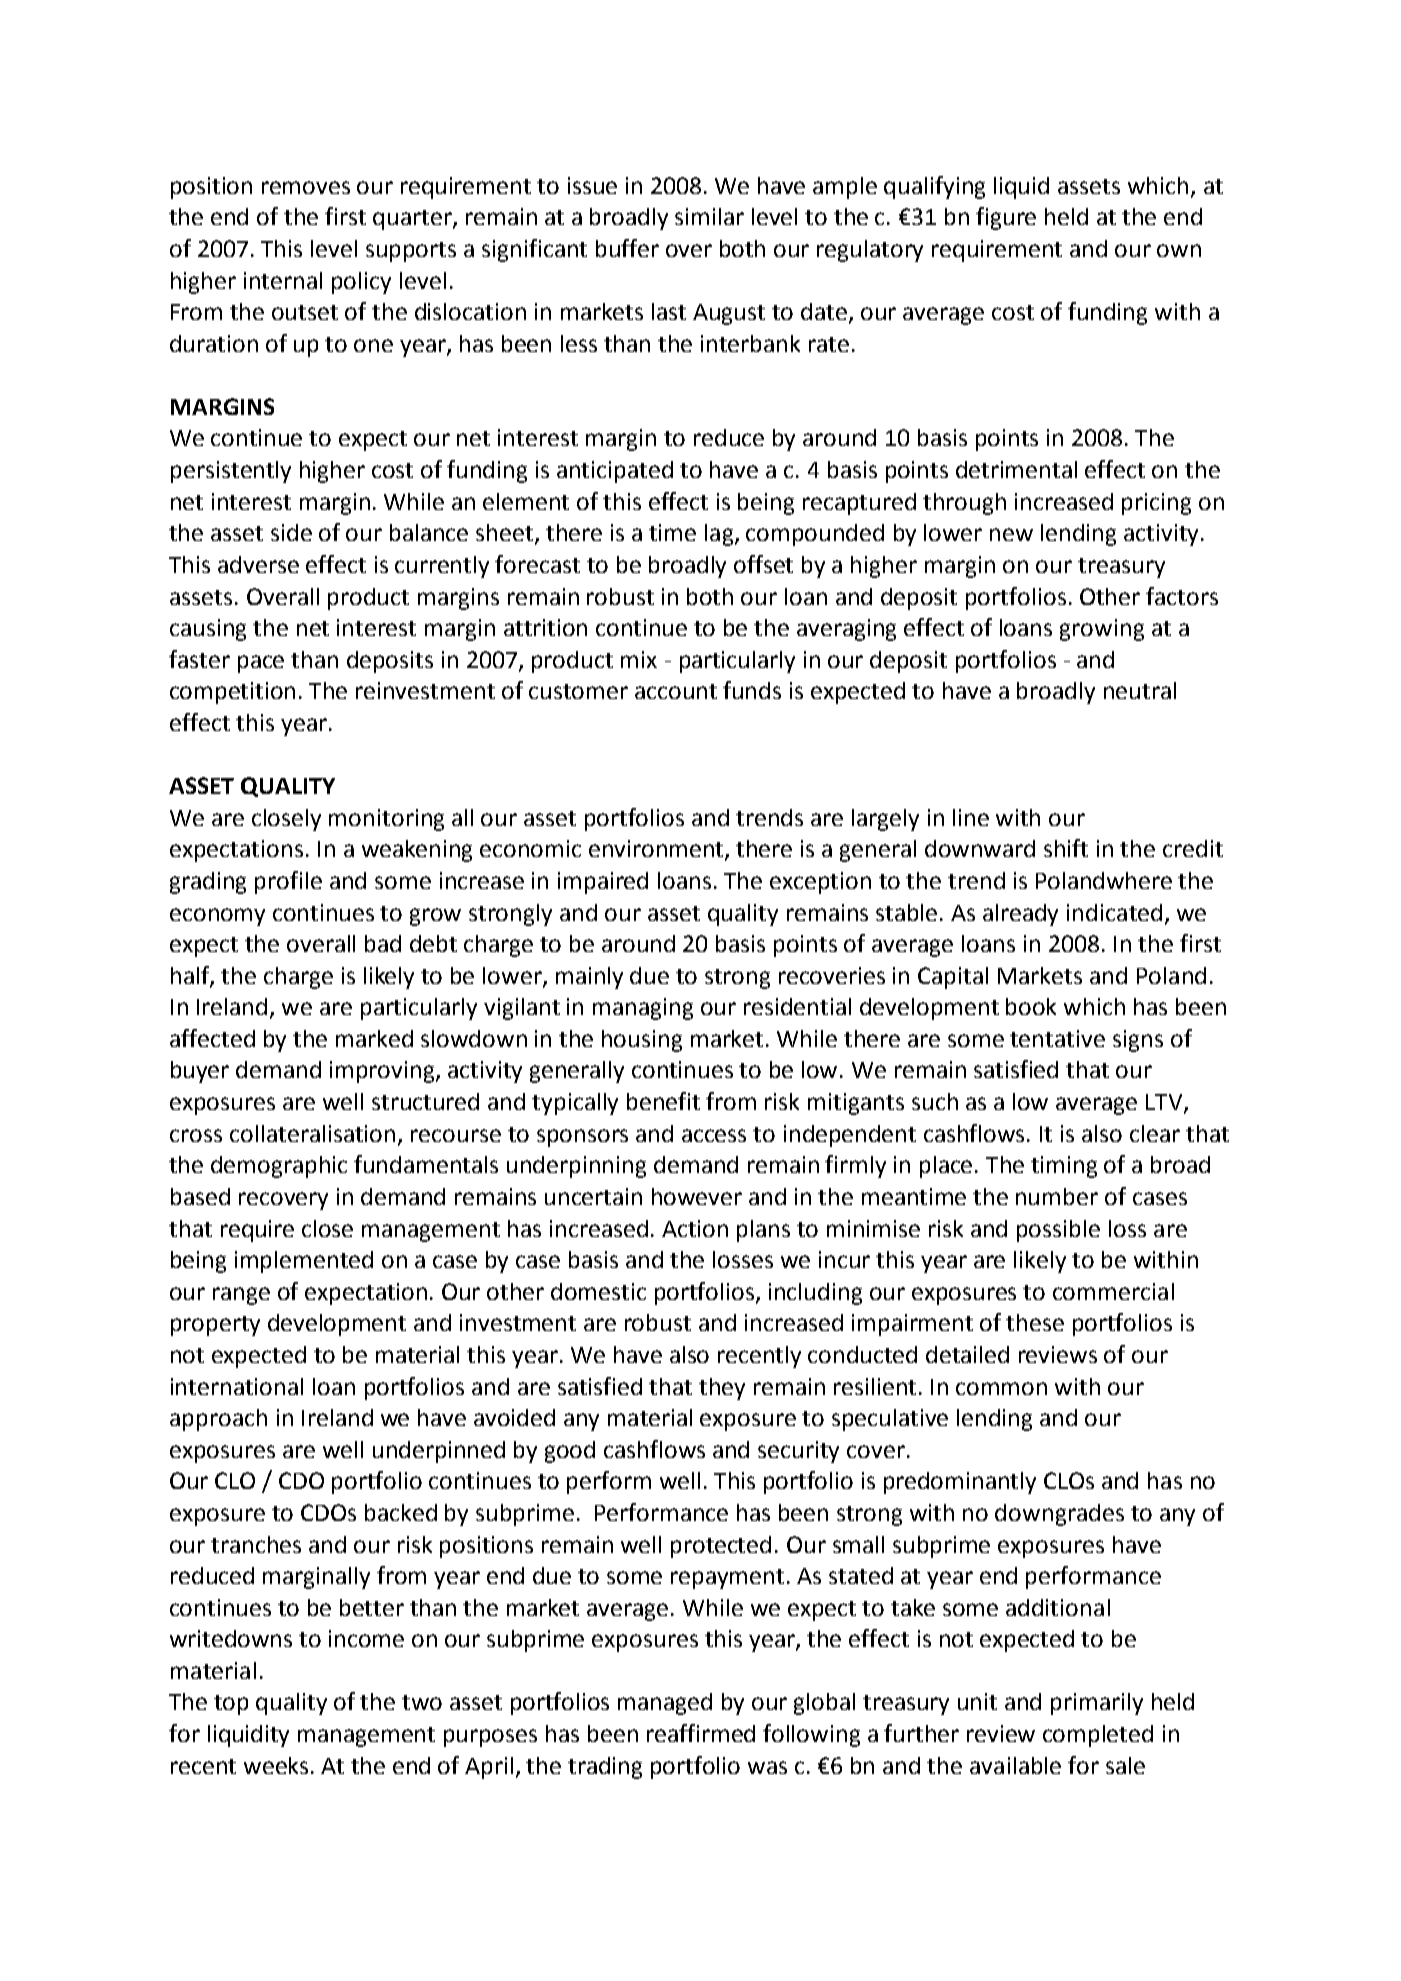 The width and height of the page is (1401, 1981). I want to click on monitoring, so click(386, 820).
